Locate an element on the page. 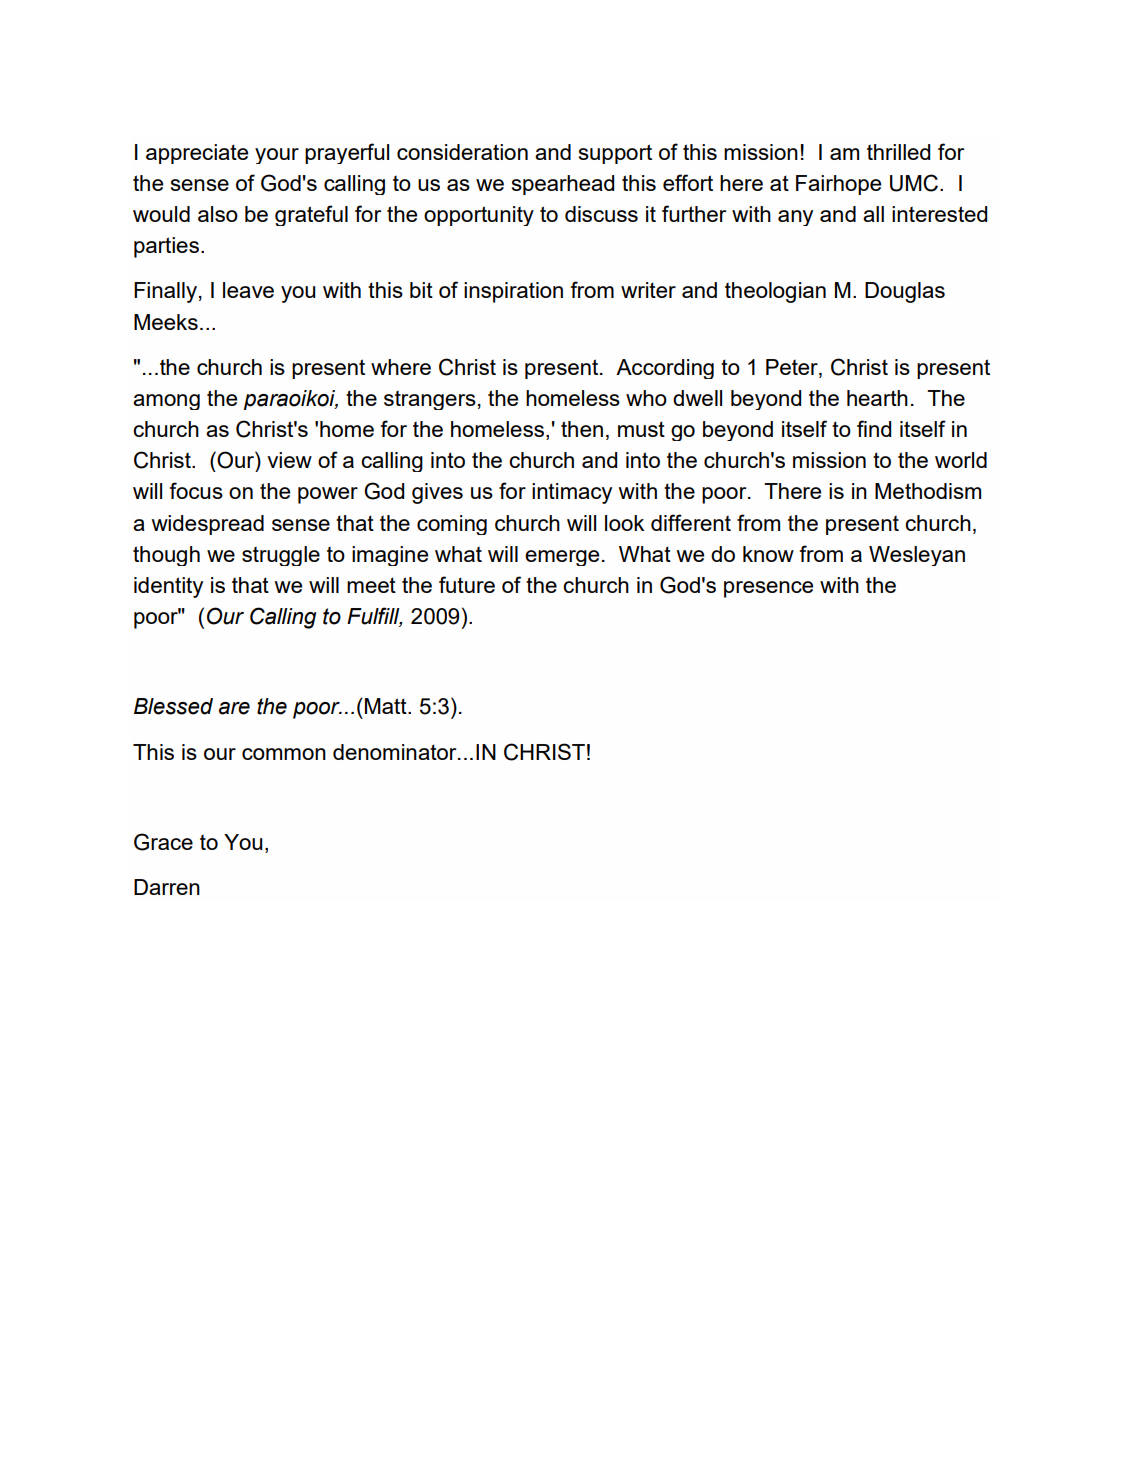 The height and width of the document is (1463, 1131). widespread is located at coordinates (207, 525).
